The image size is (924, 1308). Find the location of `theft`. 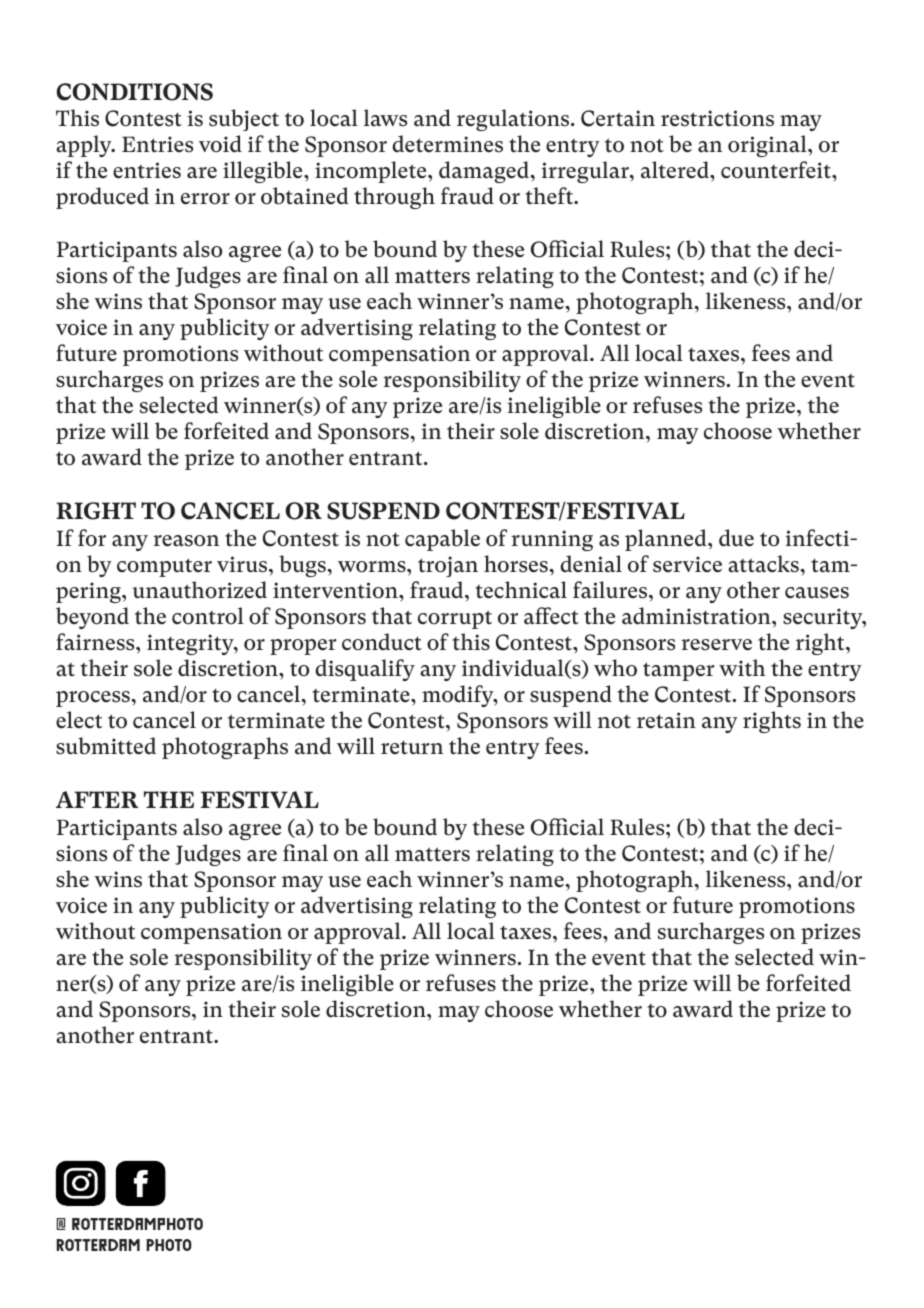

theft is located at coordinates (550, 195).
